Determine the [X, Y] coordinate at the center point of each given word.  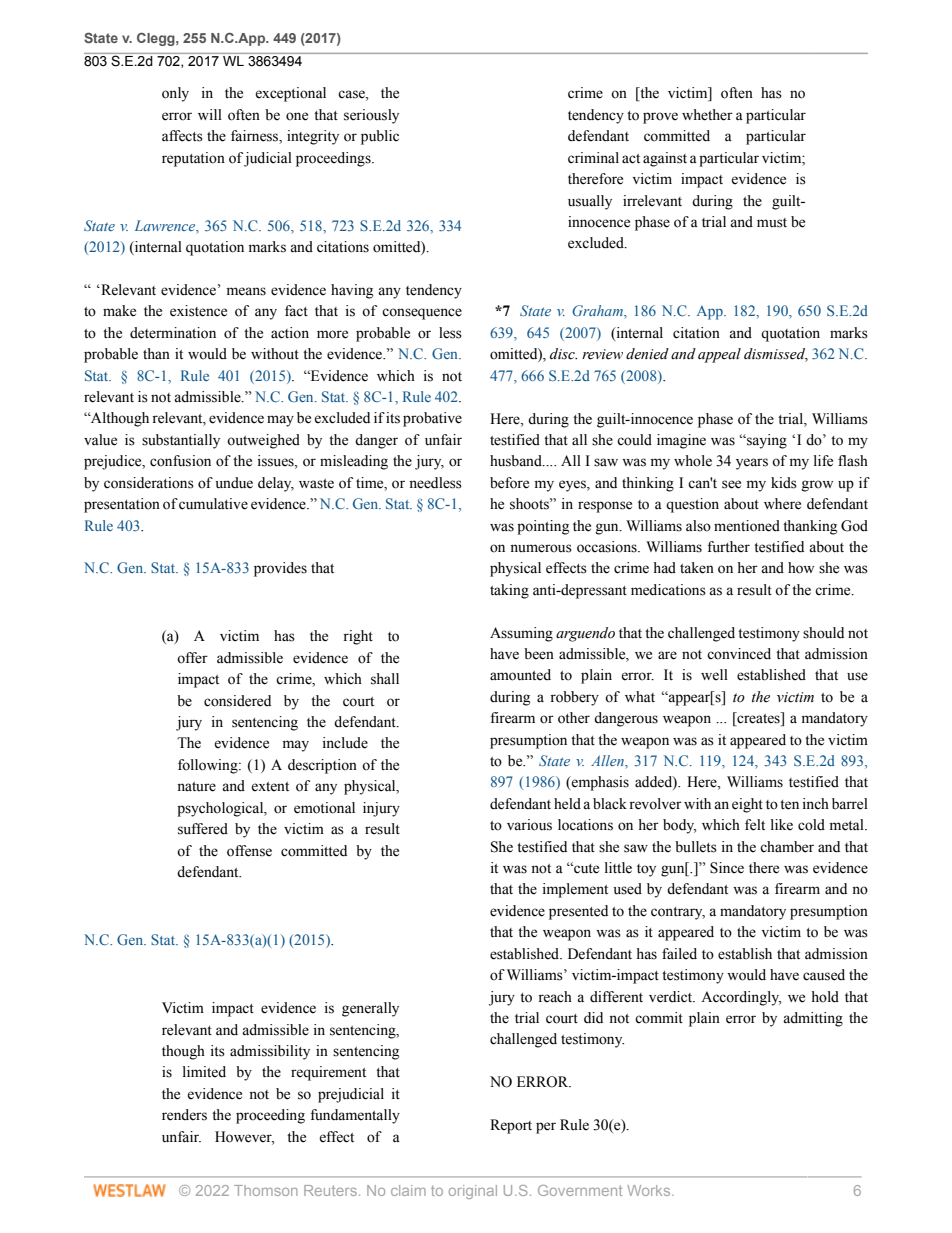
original [473, 1192]
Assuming [521, 634]
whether [707, 115]
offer [192, 658]
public [380, 137]
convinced [739, 654]
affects [182, 136]
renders [184, 1115]
